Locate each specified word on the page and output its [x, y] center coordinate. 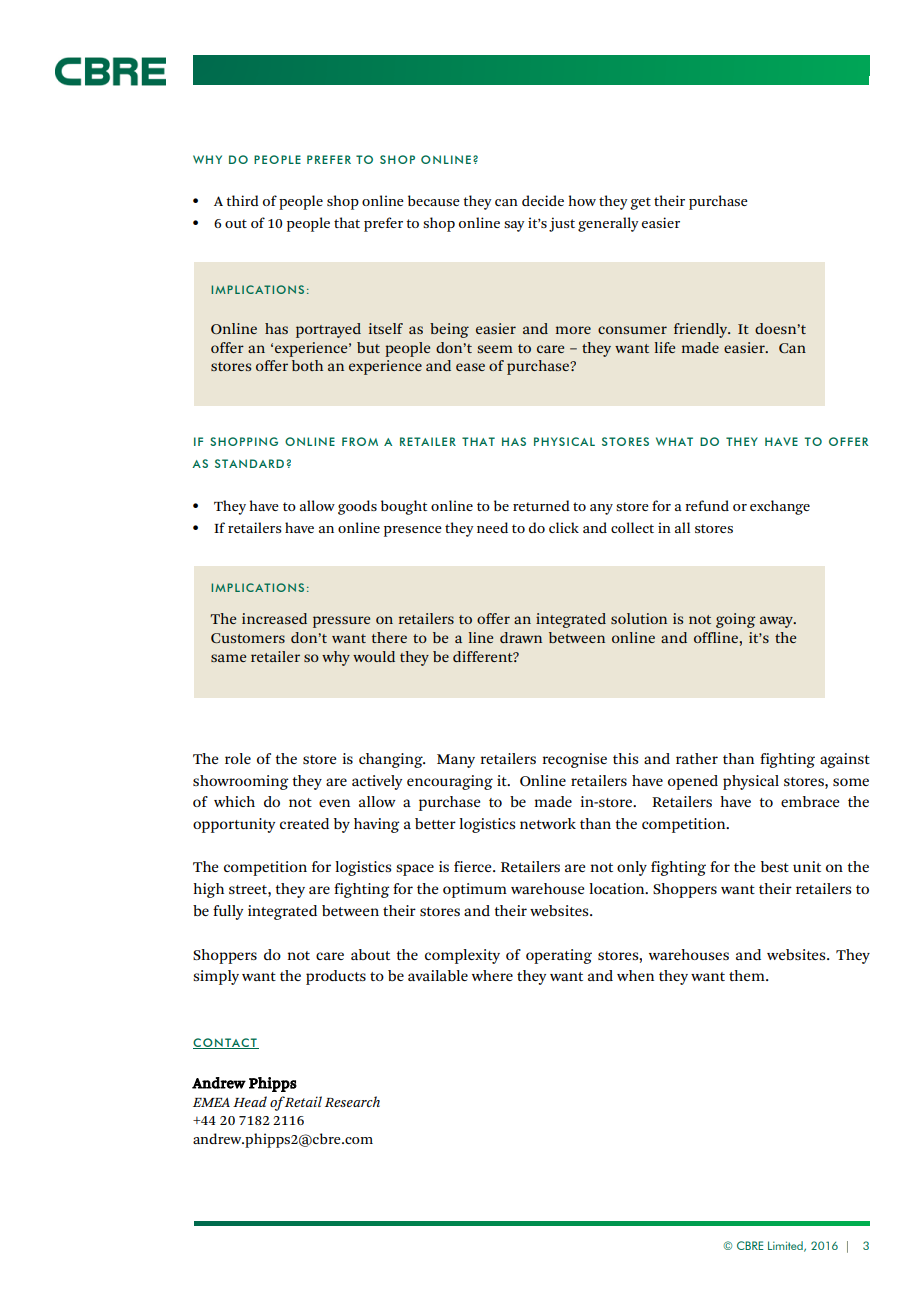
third [242, 200]
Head [250, 1101]
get [641, 203]
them [748, 975]
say [514, 226]
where [492, 975]
